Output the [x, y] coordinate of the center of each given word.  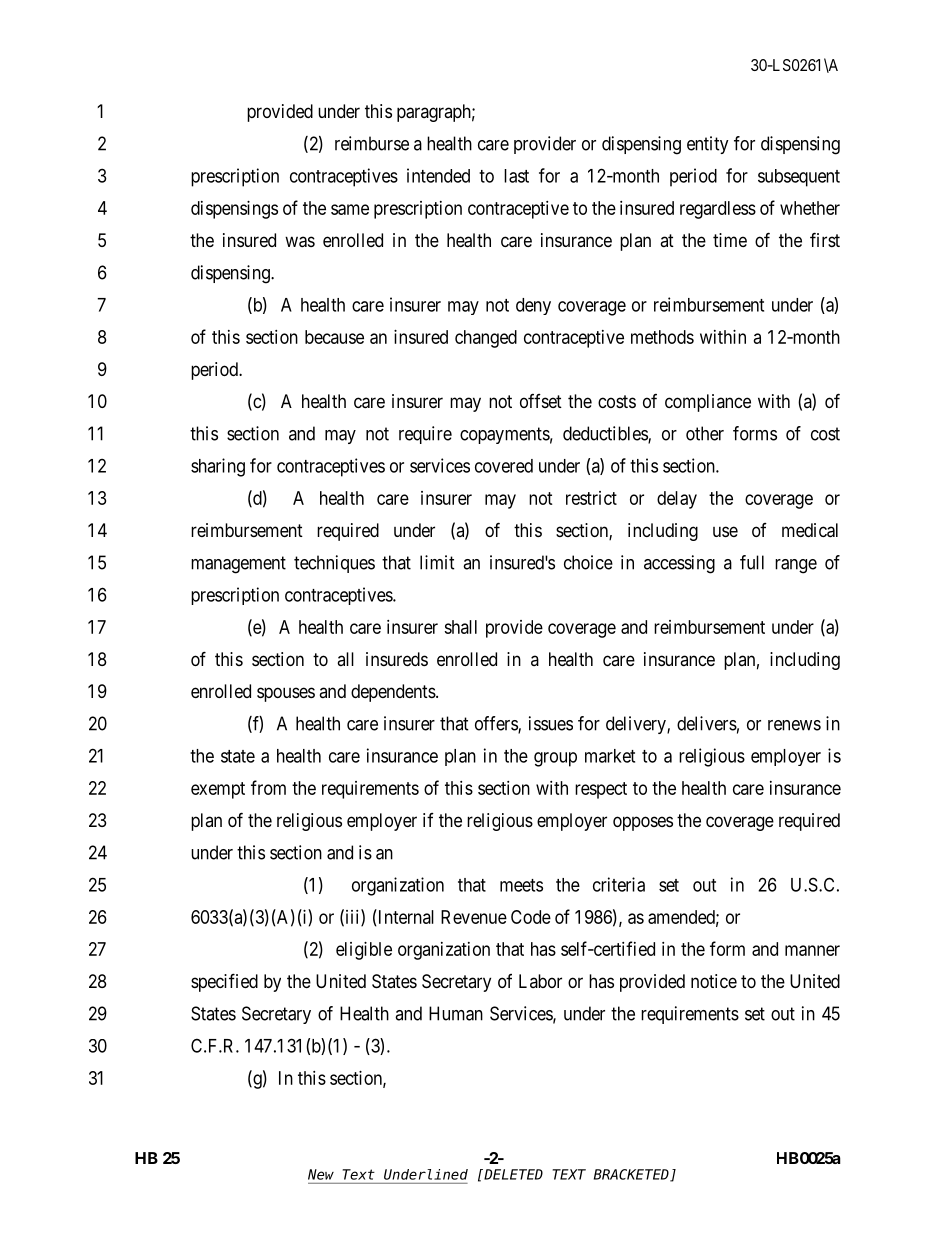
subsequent [799, 178]
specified [224, 982]
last [516, 176]
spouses [286, 694]
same [350, 209]
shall [460, 627]
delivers [707, 723]
